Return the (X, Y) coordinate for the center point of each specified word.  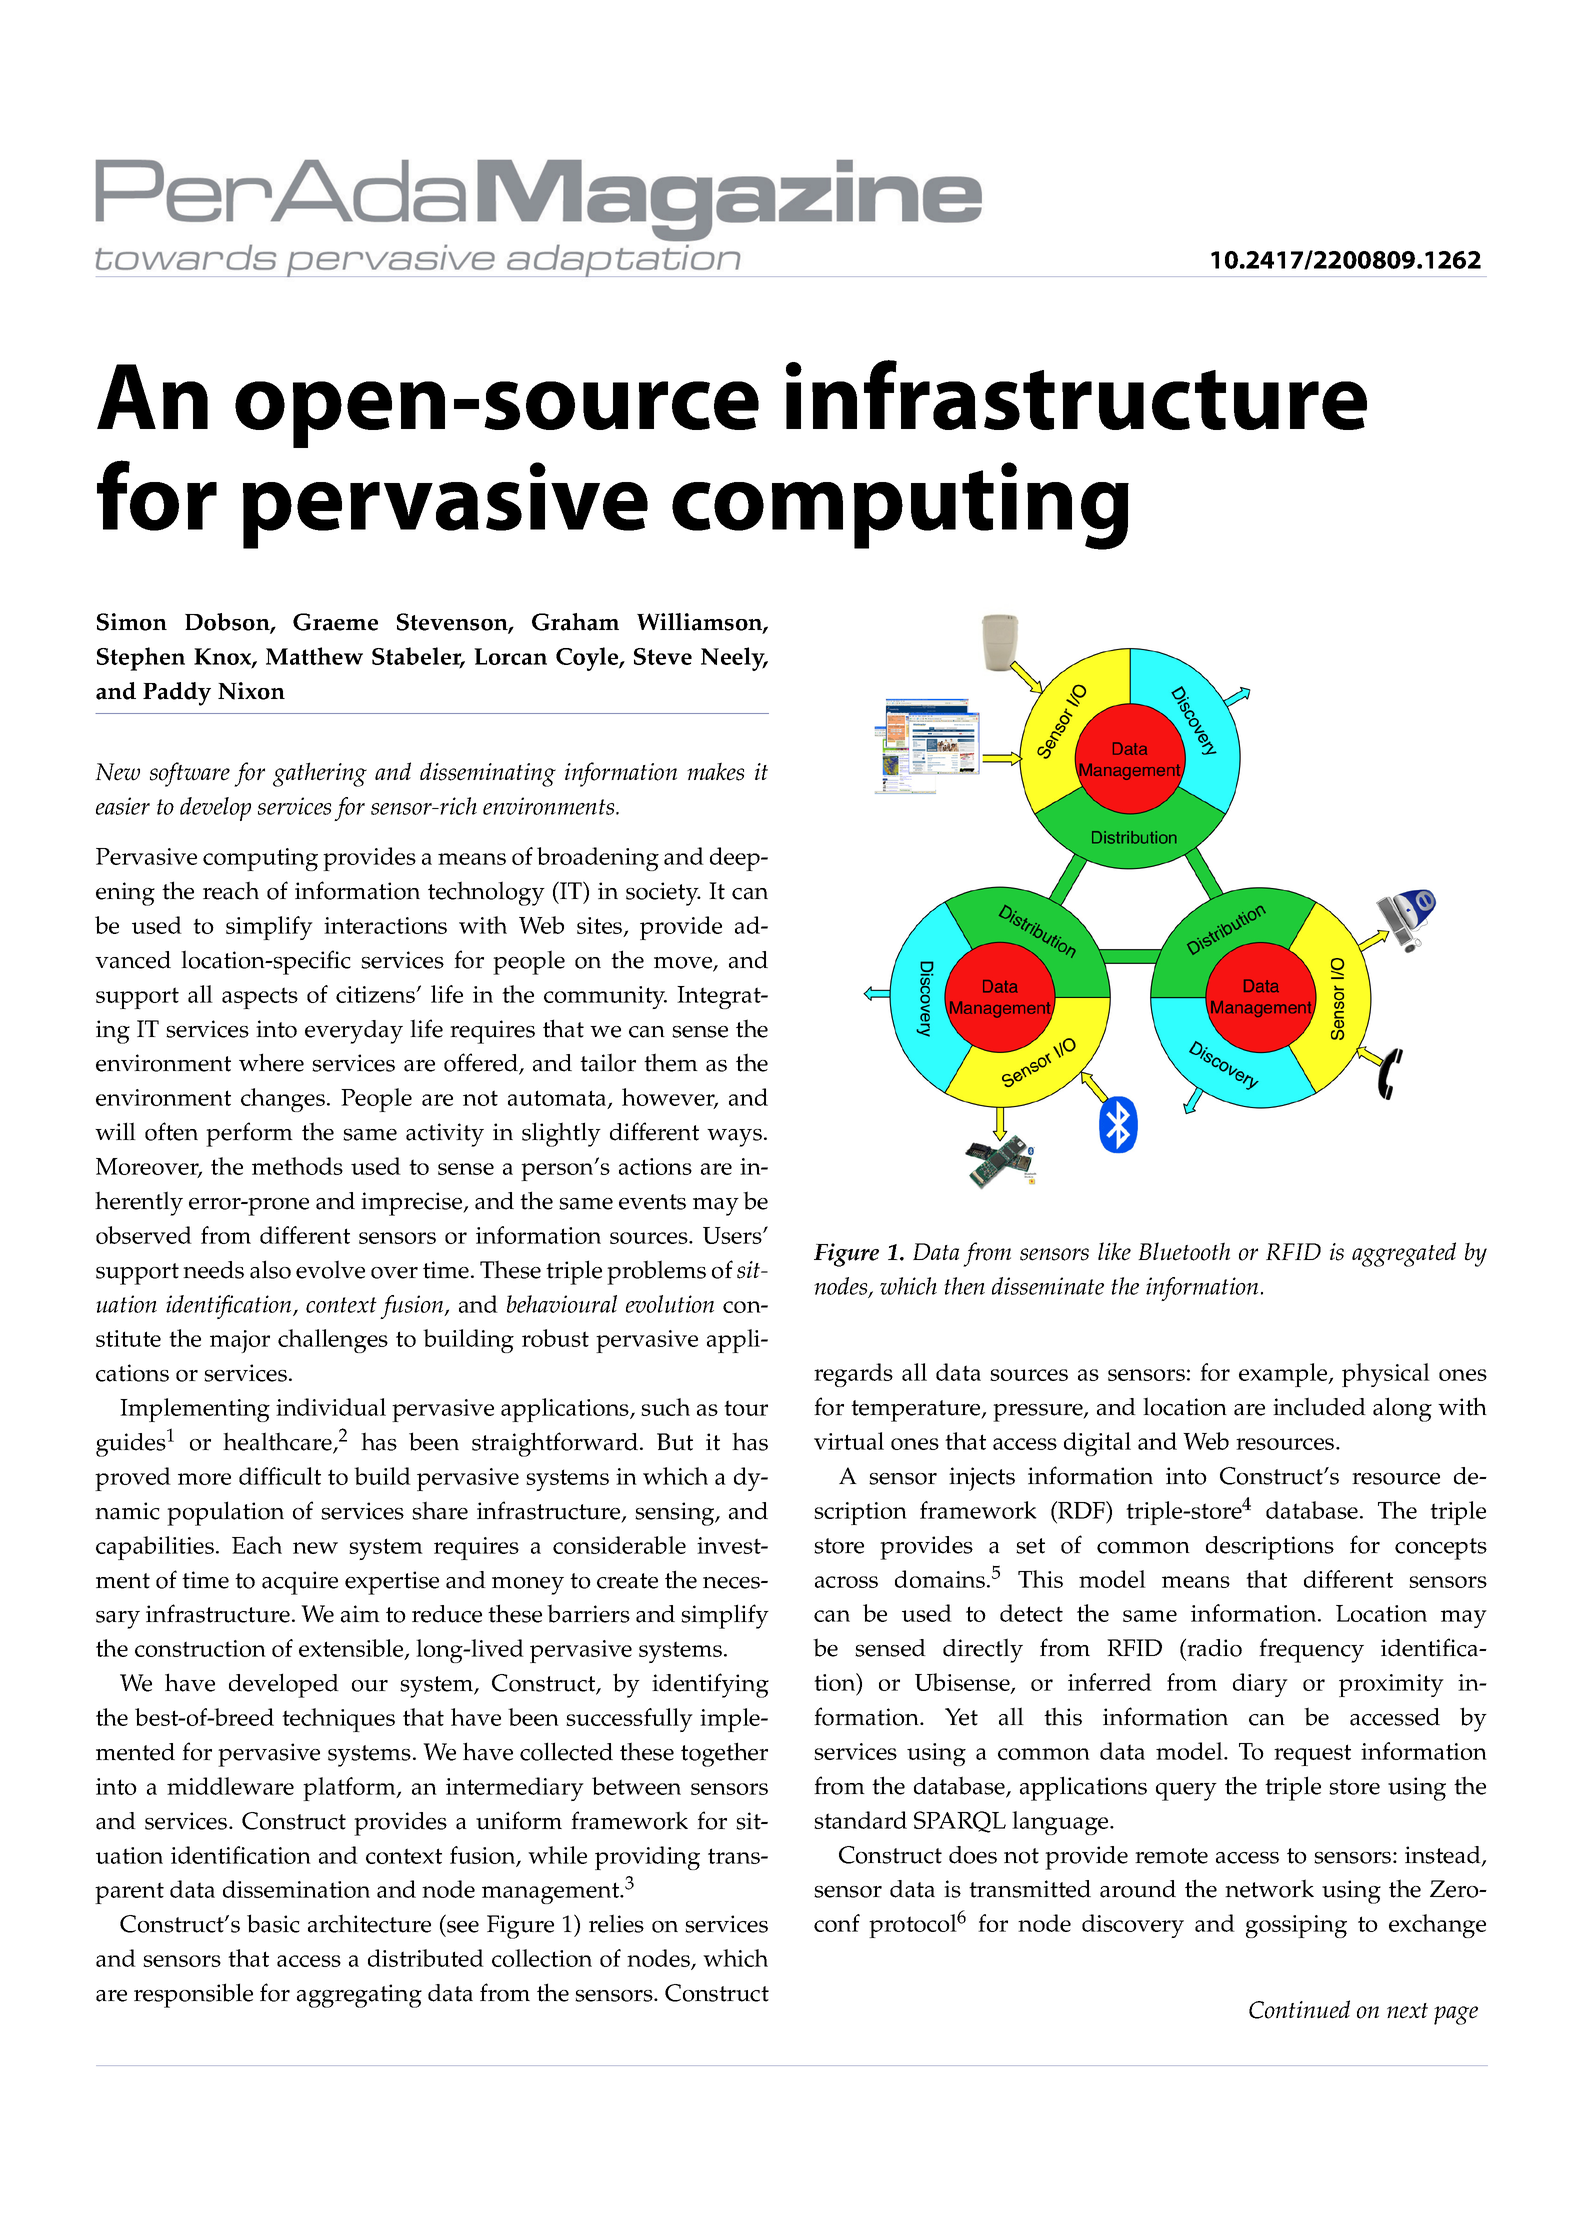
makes (715, 771)
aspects (260, 998)
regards (853, 1375)
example (1284, 1375)
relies (616, 1923)
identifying (710, 1685)
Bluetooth (1184, 1251)
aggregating (359, 1996)
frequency (1311, 1650)
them (671, 1062)
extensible (352, 1649)
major (240, 1341)
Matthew (314, 656)
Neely (734, 659)
